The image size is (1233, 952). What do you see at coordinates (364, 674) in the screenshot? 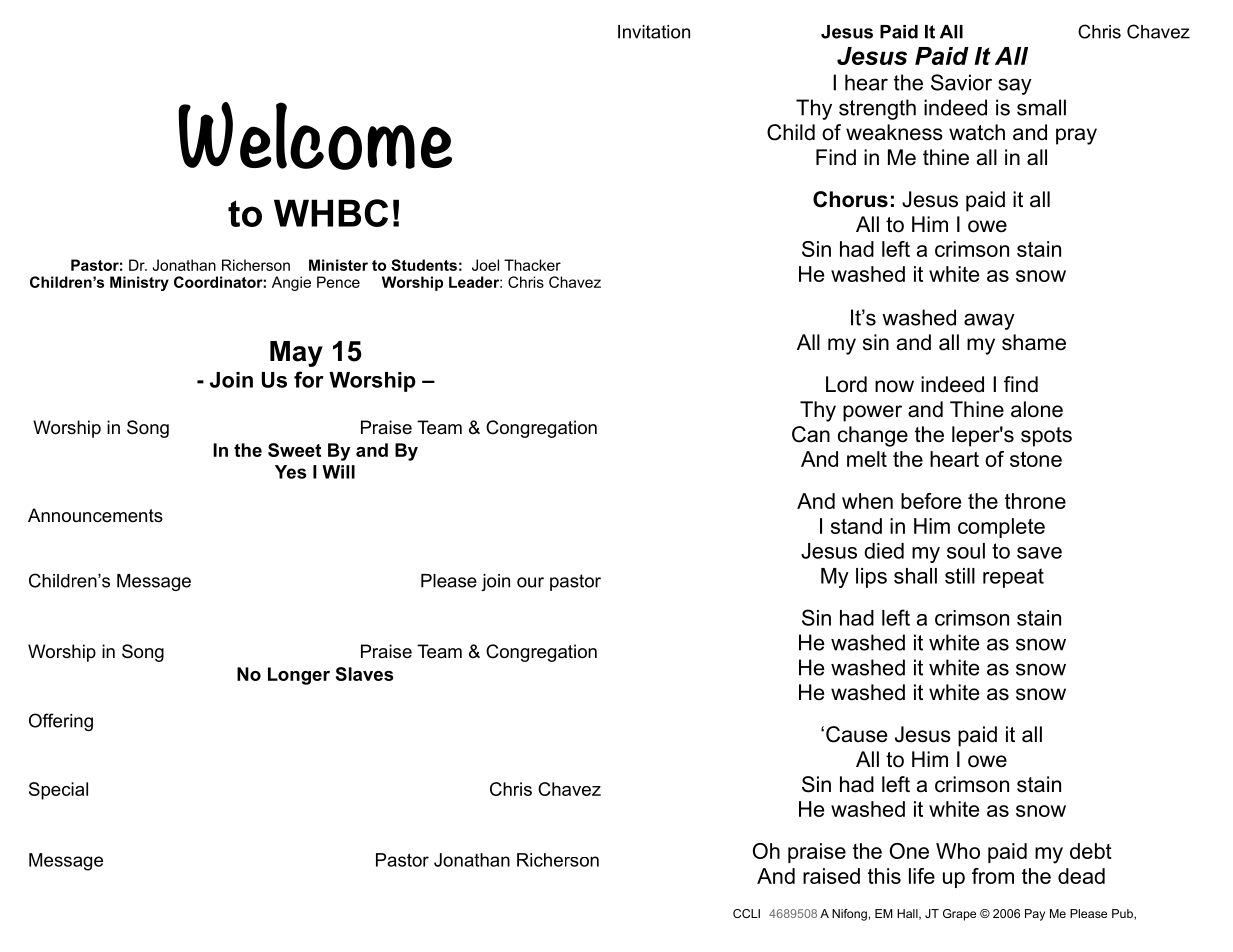
I see `Slaves` at bounding box center [364, 674].
